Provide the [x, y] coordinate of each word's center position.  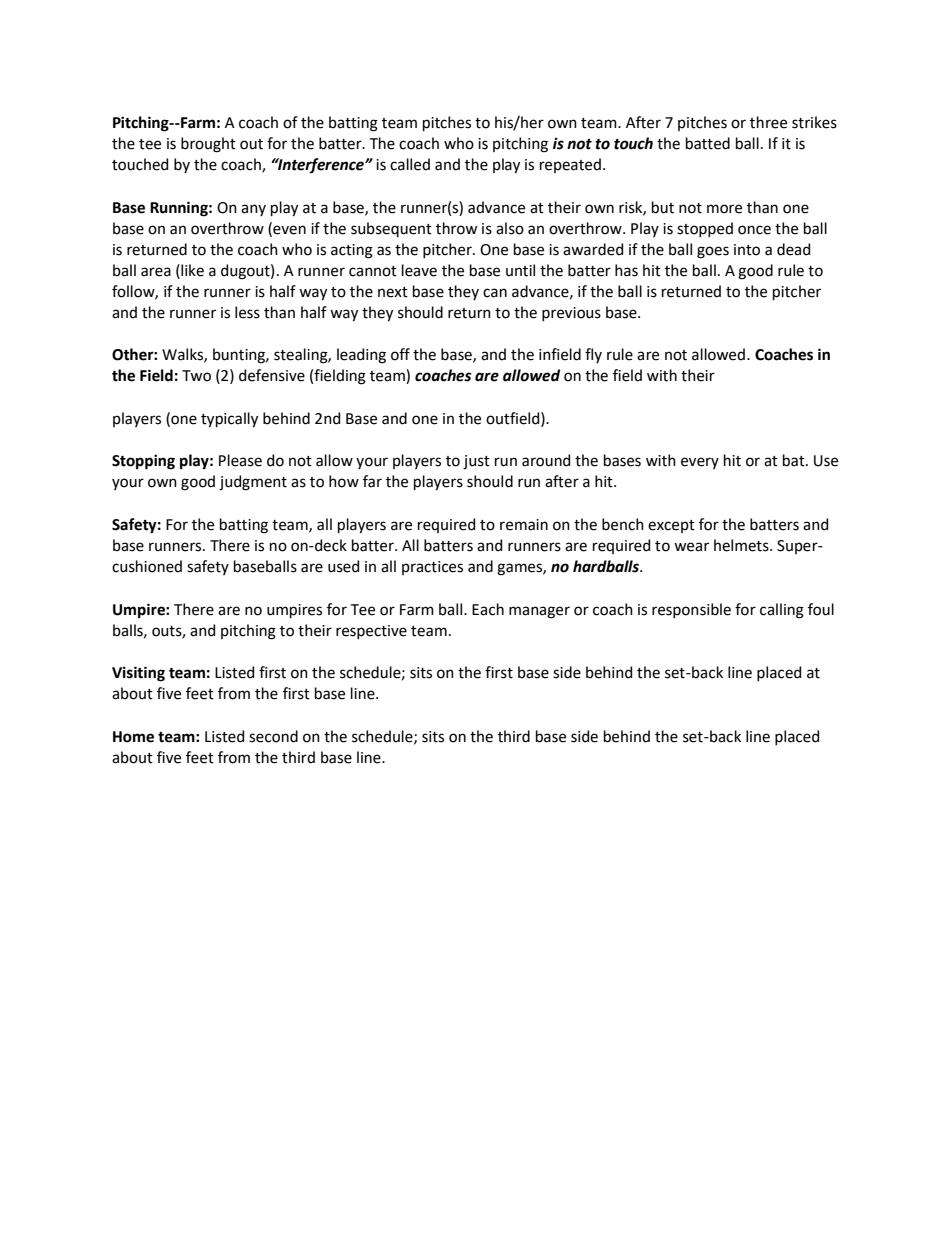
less [247, 312]
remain [524, 525]
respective [371, 632]
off [400, 354]
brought [208, 145]
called [410, 164]
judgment [253, 483]
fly [593, 355]
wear [691, 547]
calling [782, 611]
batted [708, 143]
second [273, 736]
